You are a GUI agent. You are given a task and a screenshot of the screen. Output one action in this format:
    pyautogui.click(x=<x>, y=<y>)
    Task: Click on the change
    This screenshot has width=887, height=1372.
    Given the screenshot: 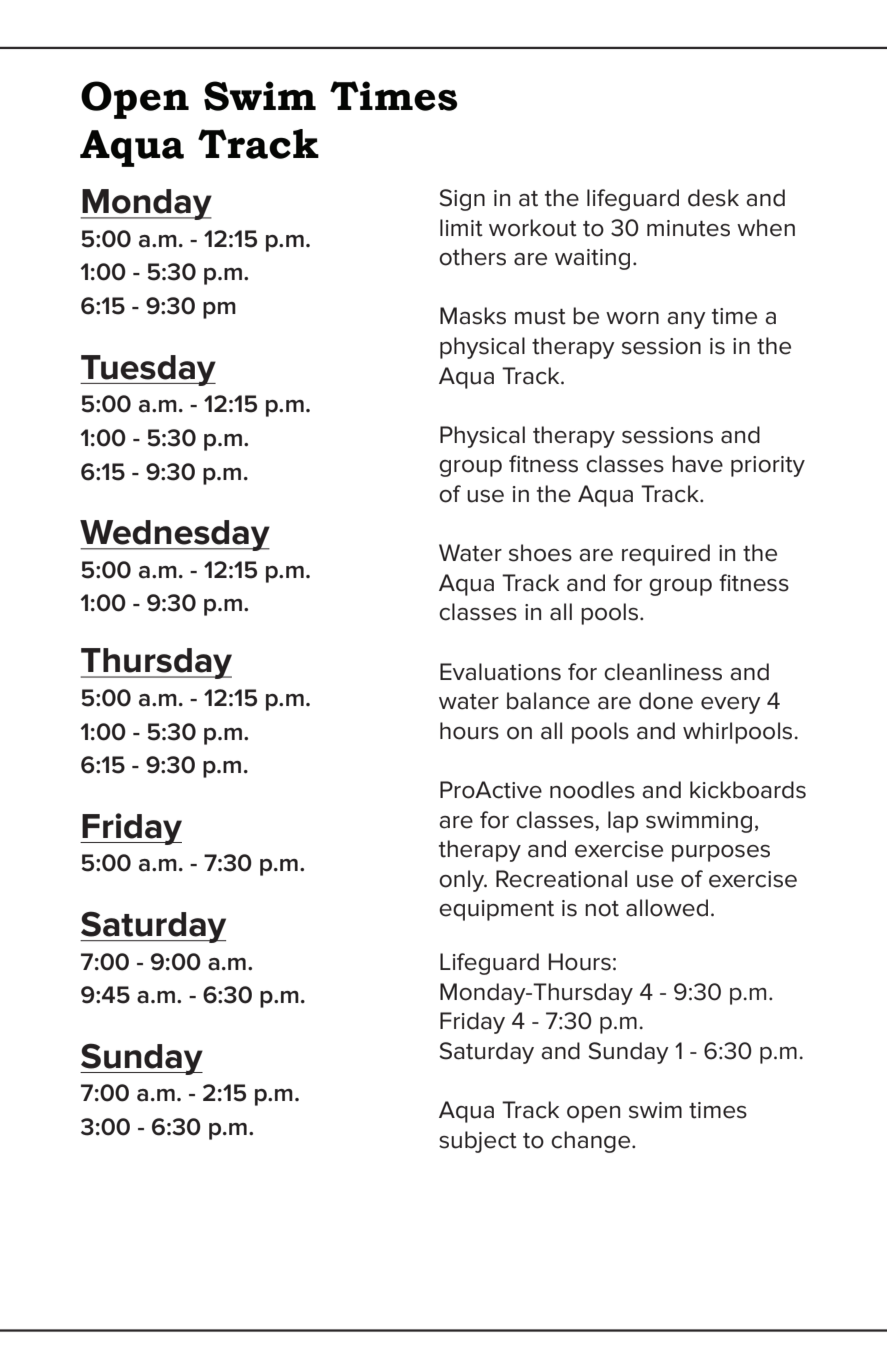 What is the action you would take?
    pyautogui.click(x=592, y=1142)
